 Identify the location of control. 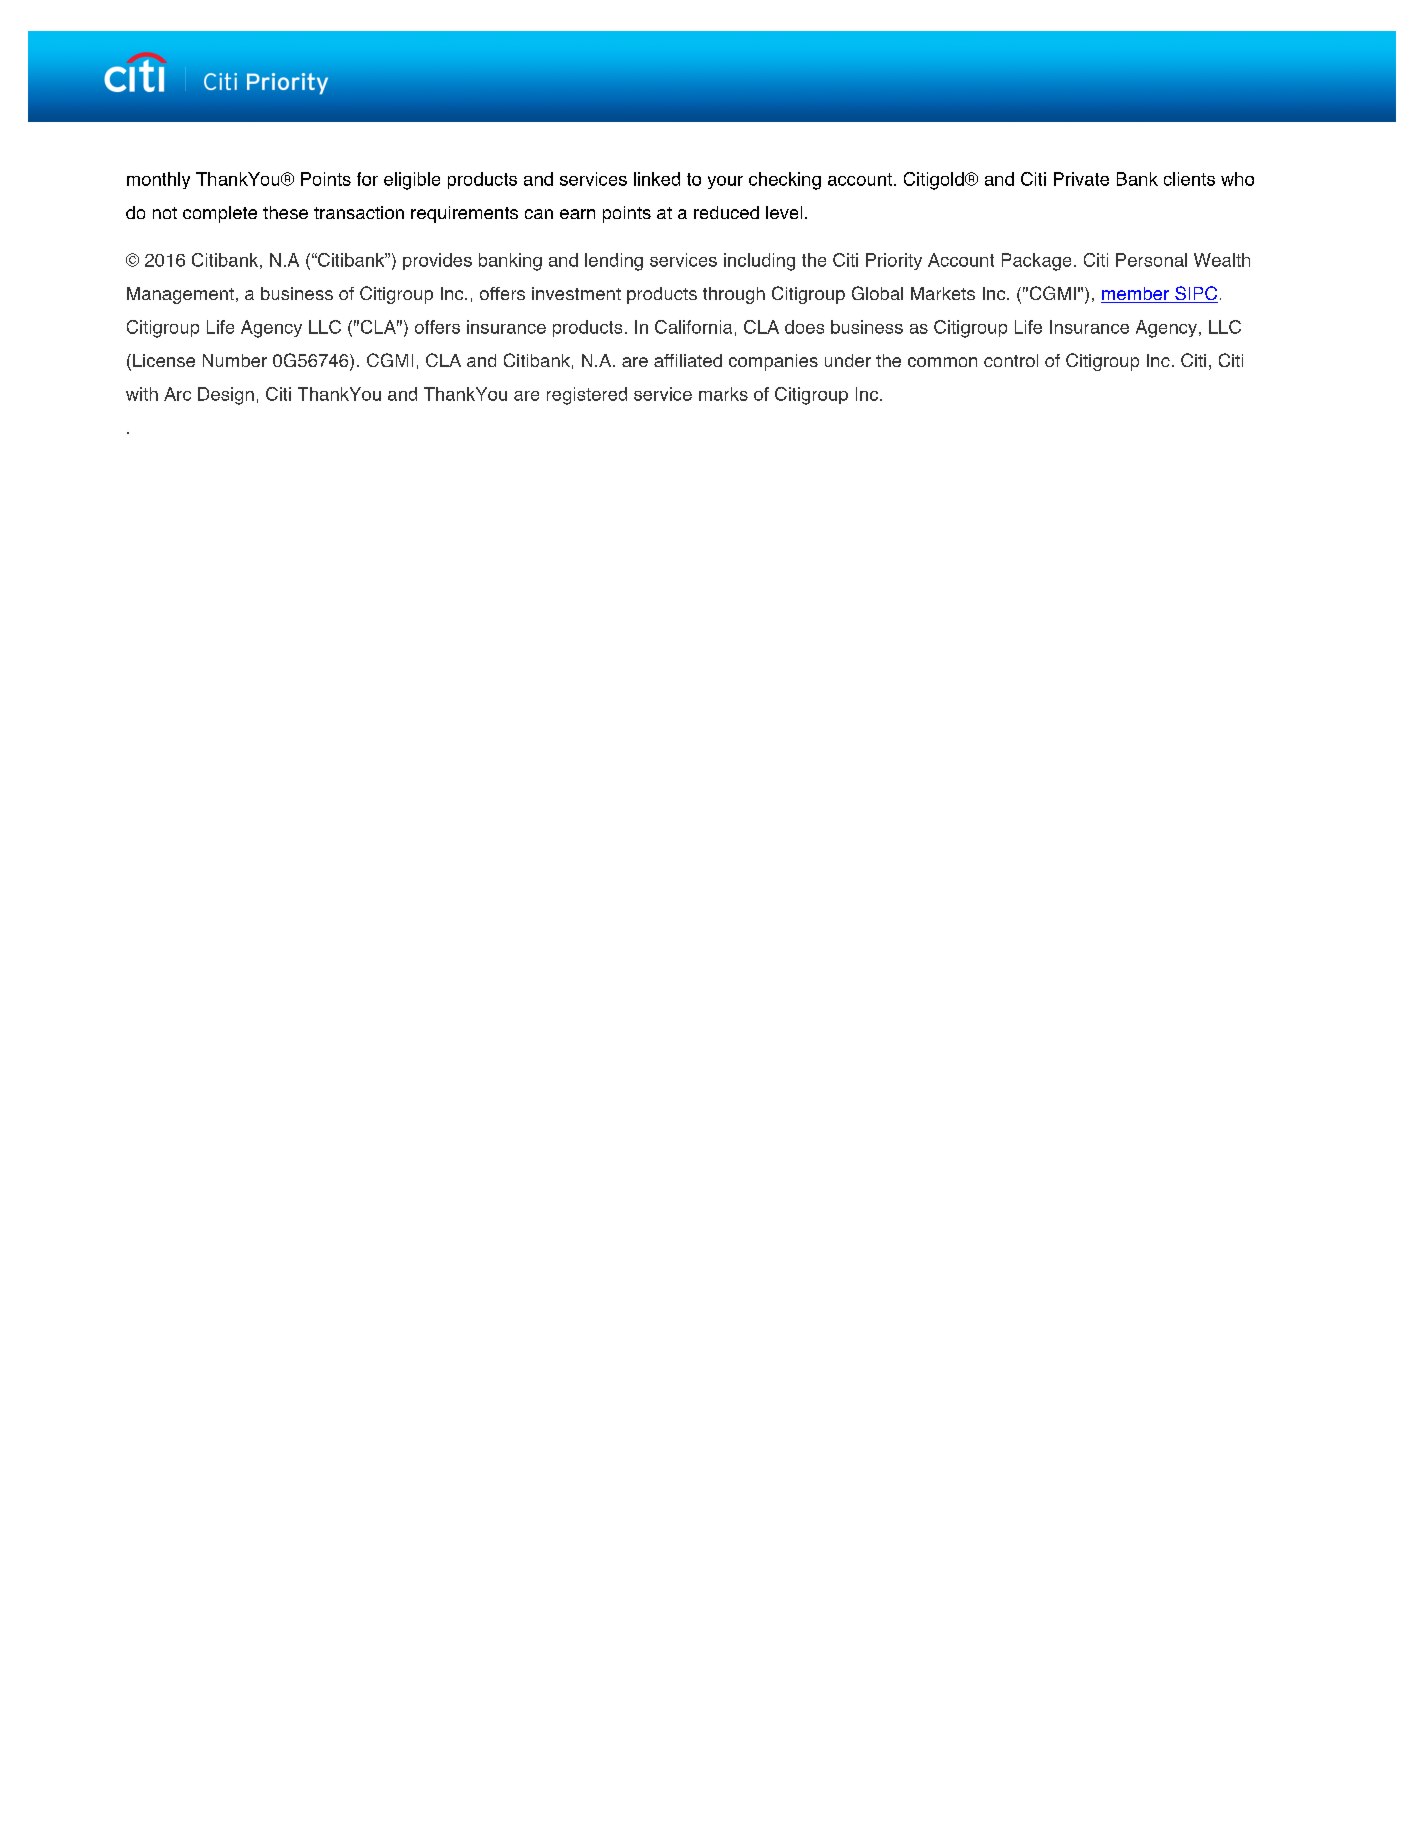
(1011, 360).
